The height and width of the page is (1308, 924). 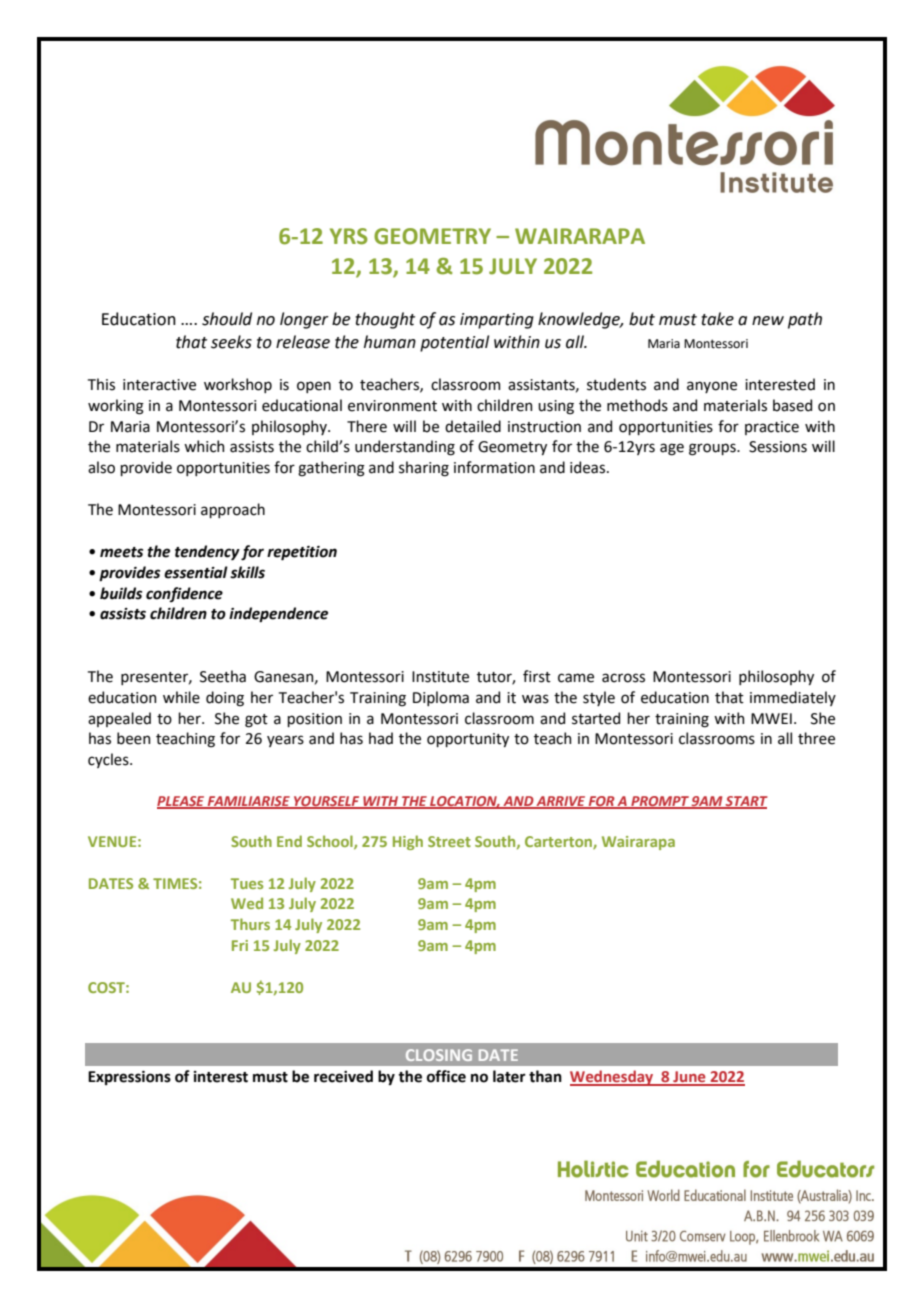 What do you see at coordinates (439, 1055) in the page?
I see `CLOSING` at bounding box center [439, 1055].
